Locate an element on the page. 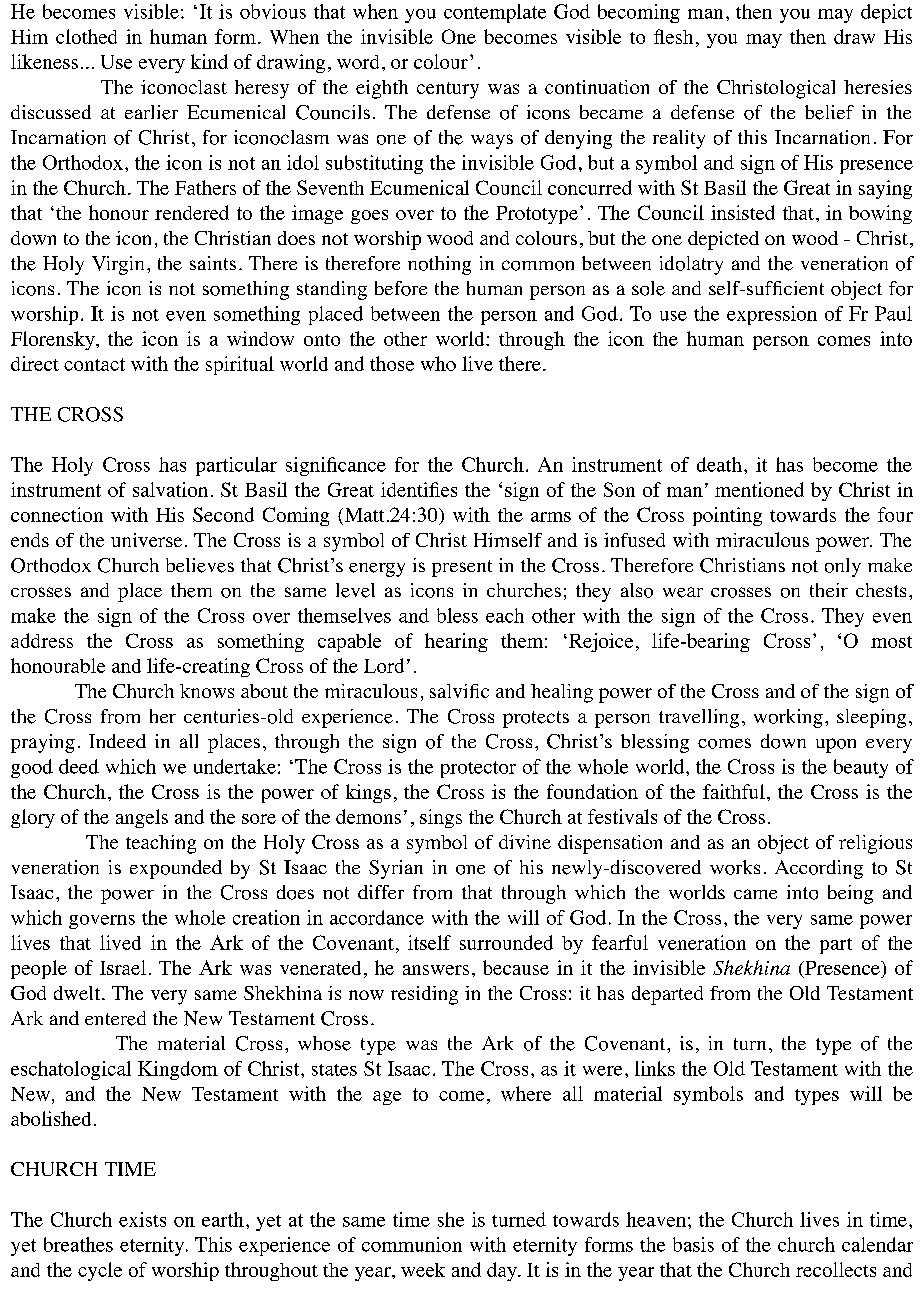 This document has height=1294, width=924. exists is located at coordinates (142, 1219).
